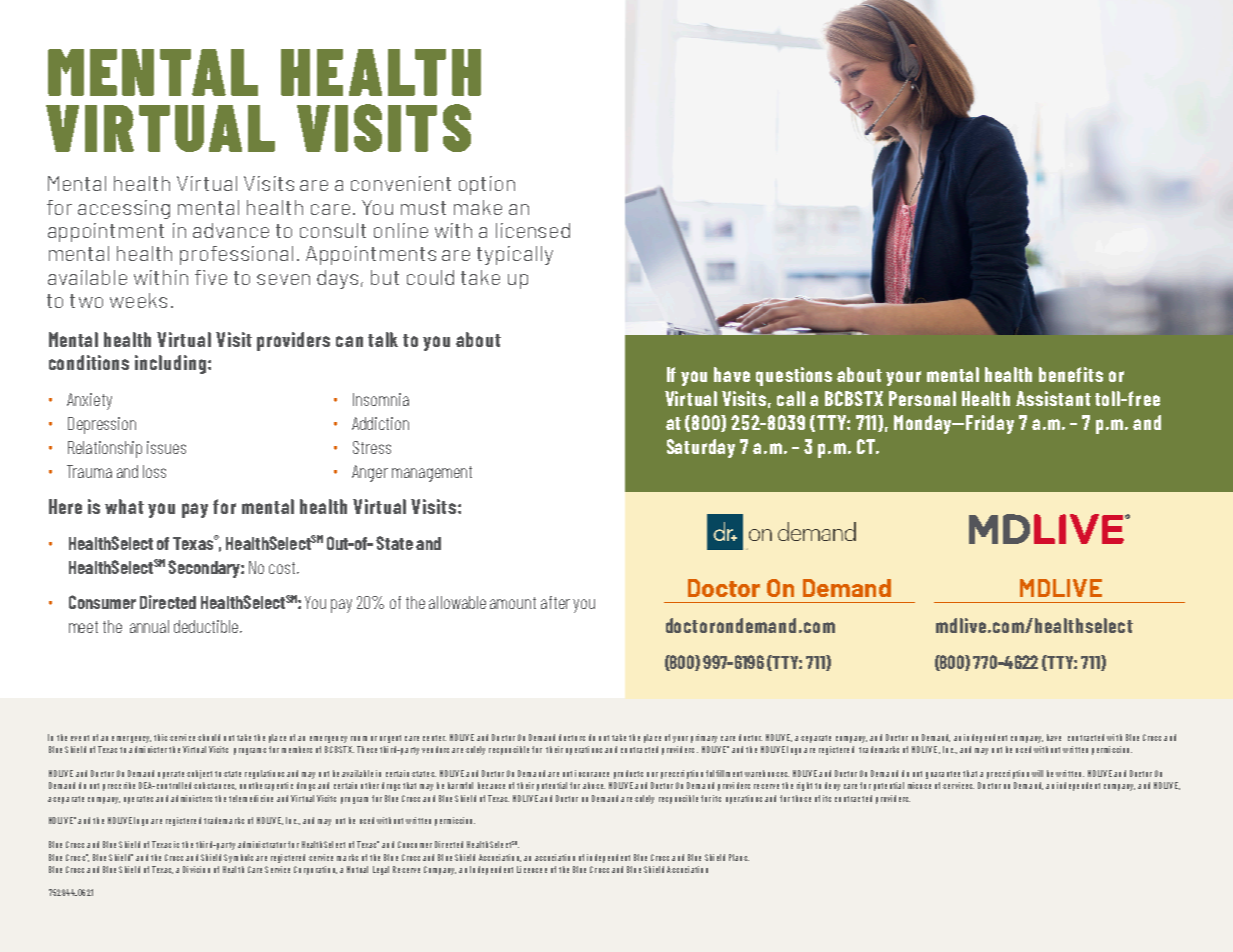  I want to click on Saturday, so click(701, 448).
